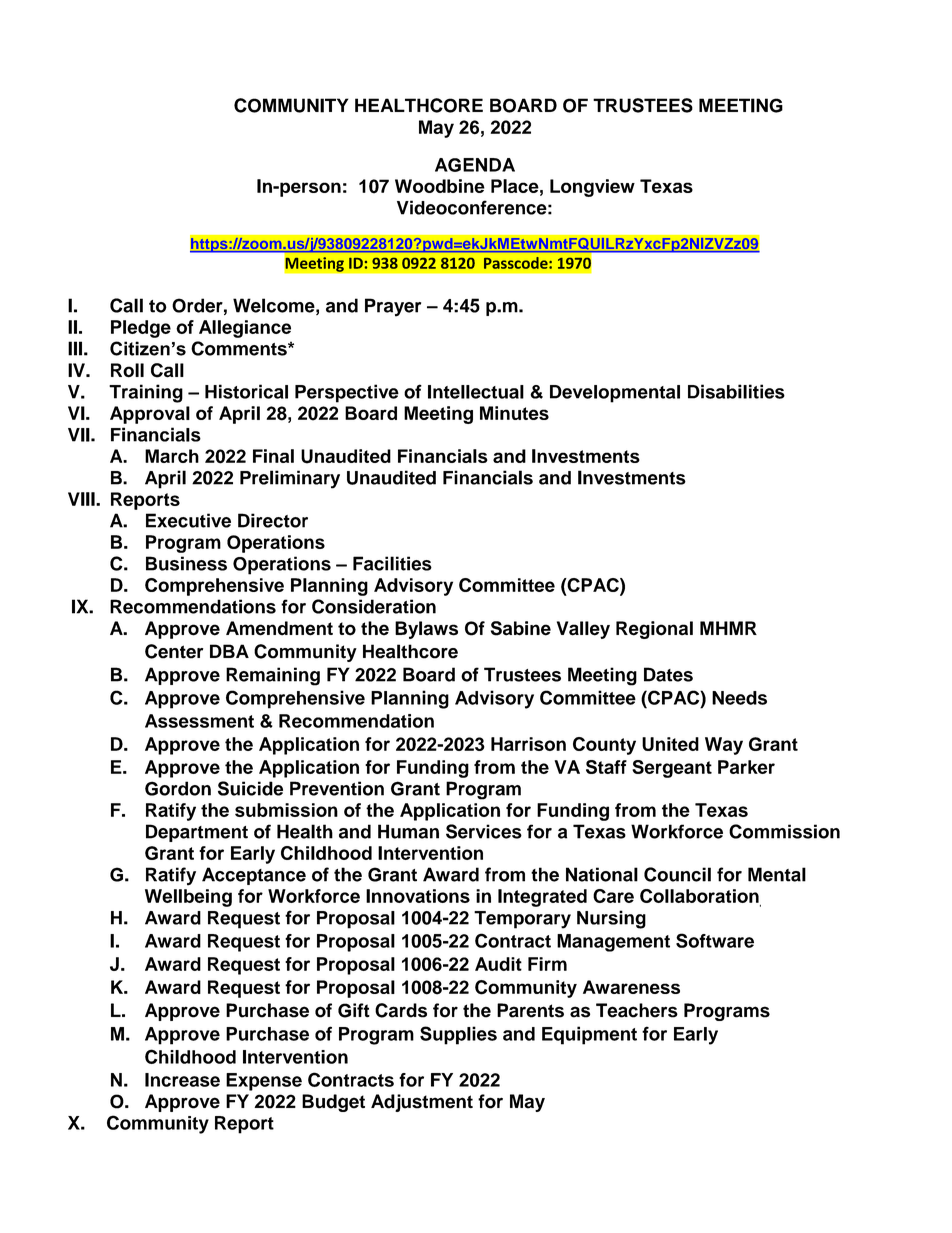  I want to click on Longview, so click(592, 188).
